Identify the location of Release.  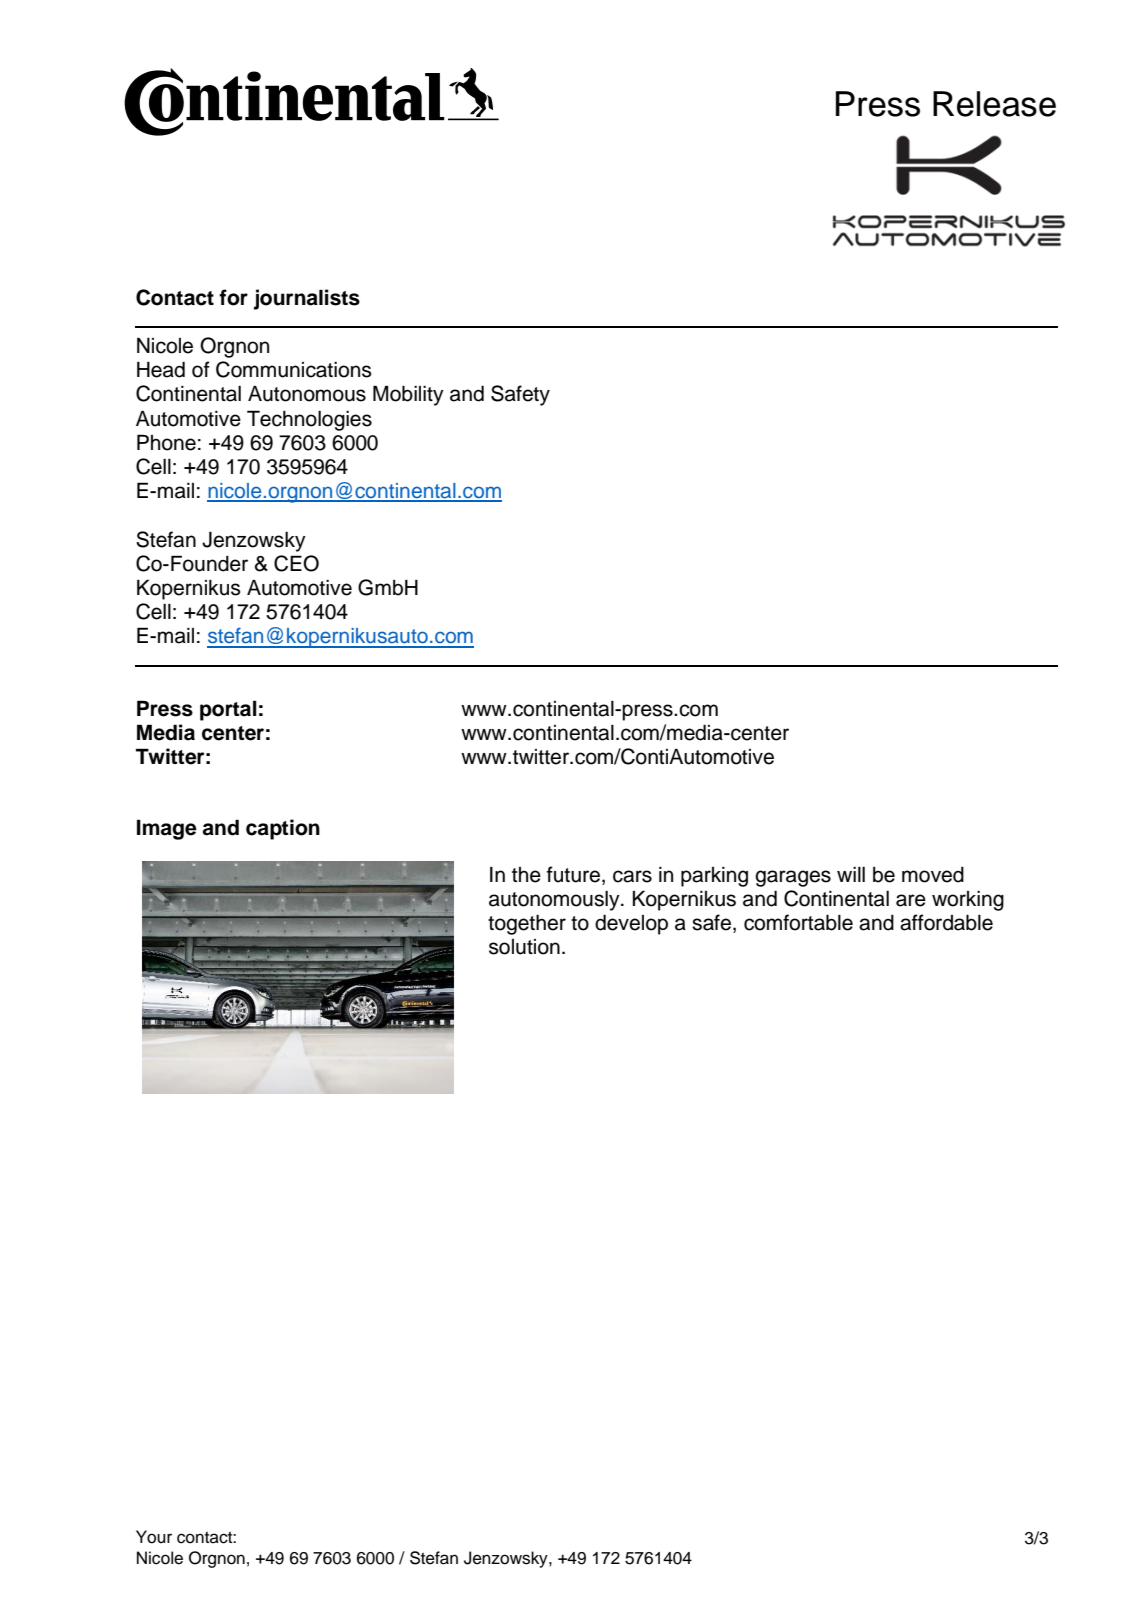
(994, 104).
